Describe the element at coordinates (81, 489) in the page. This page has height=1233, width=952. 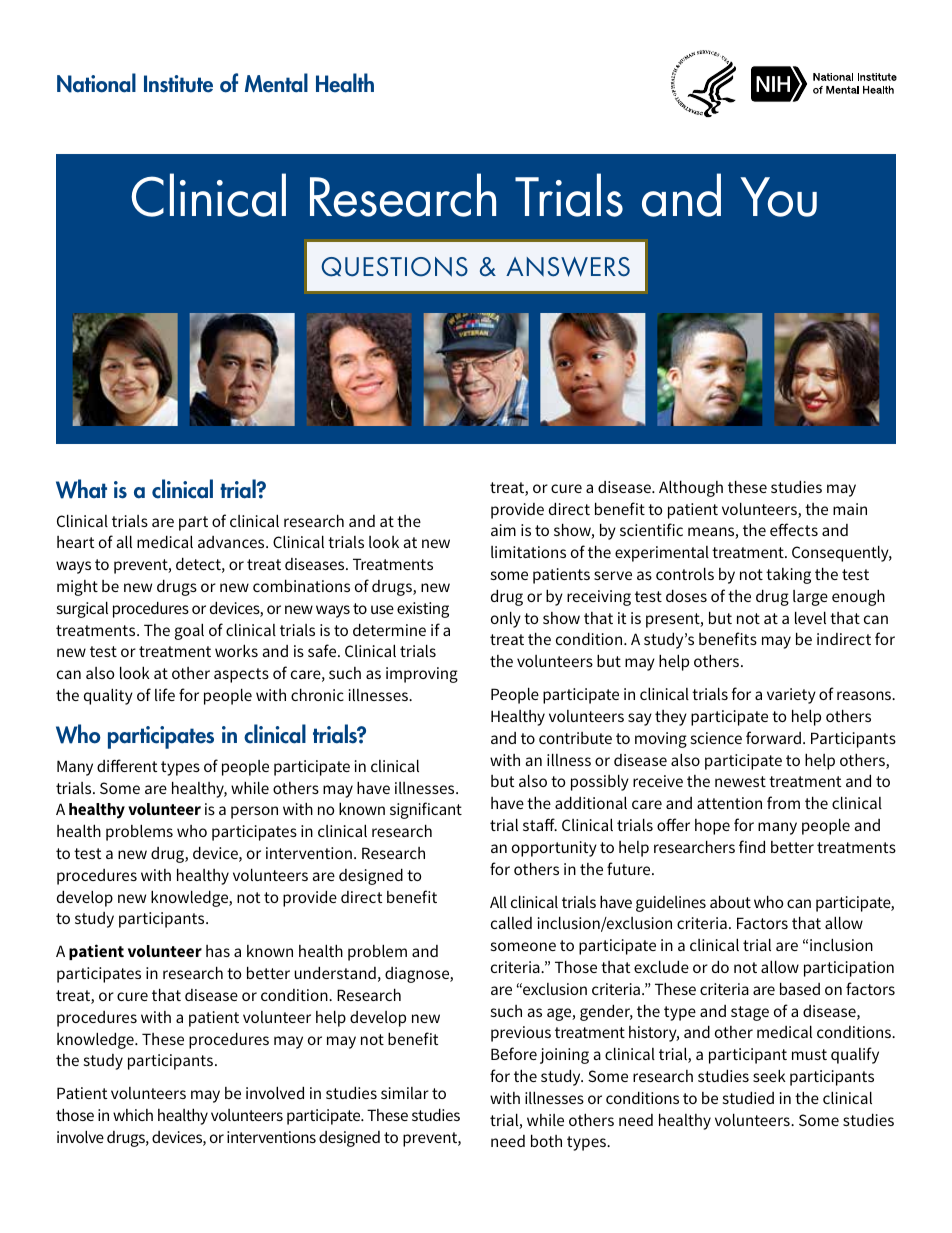
I see `What` at that location.
